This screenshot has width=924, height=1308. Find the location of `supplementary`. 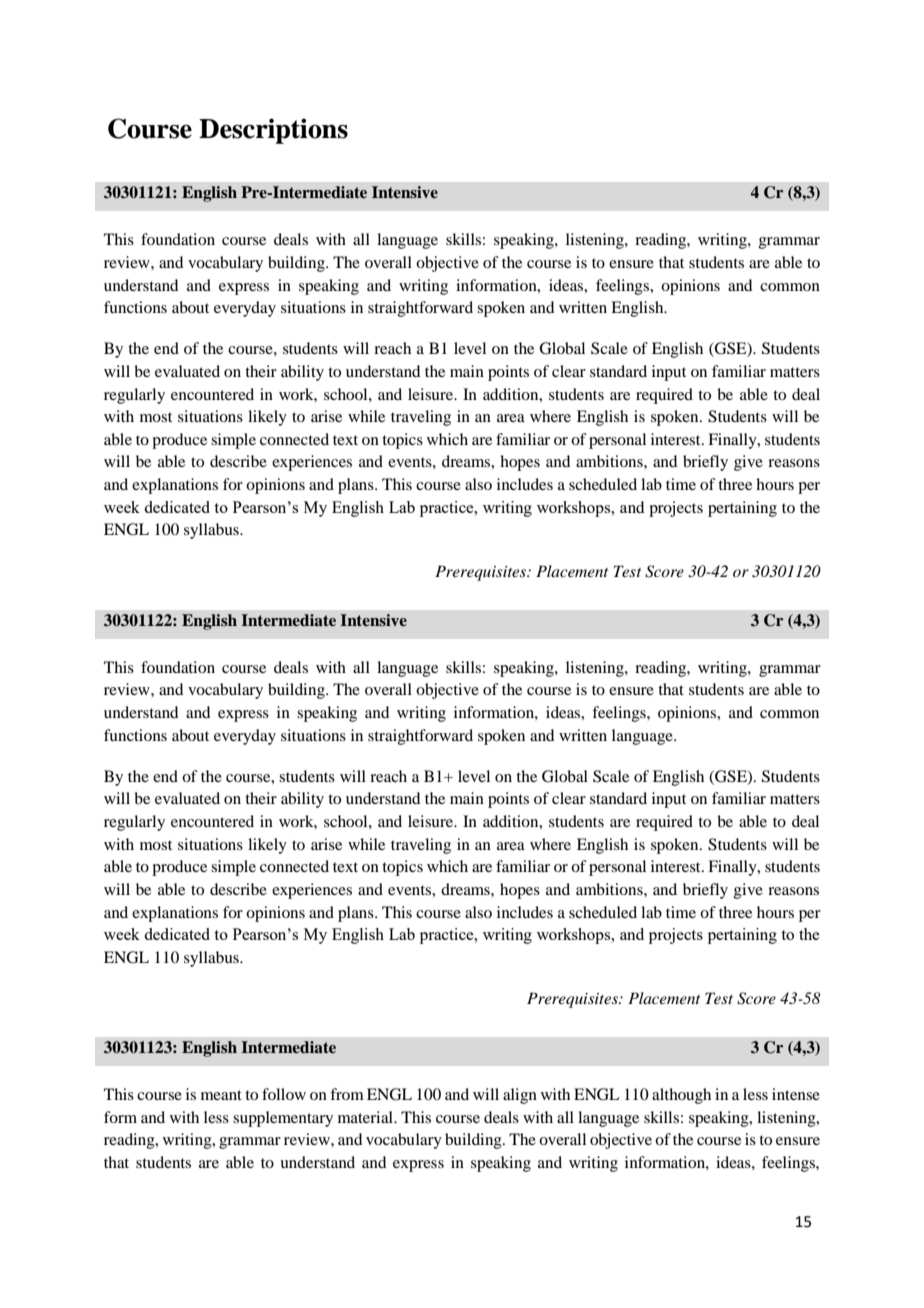

supplementary is located at coordinates (283, 1119).
